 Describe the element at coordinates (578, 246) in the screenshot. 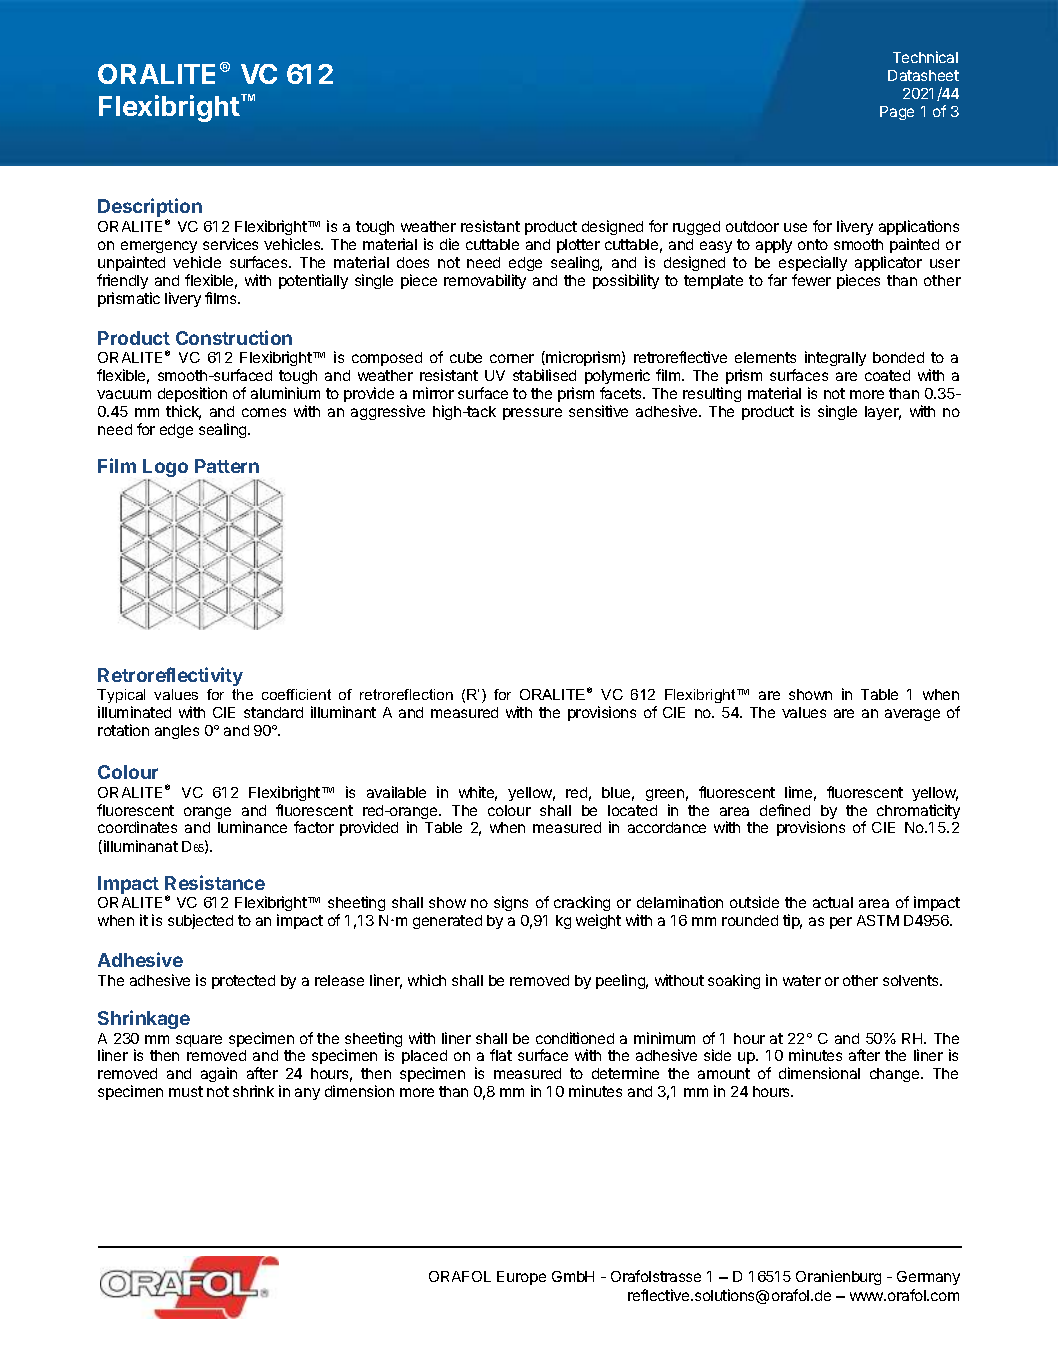

I see `plotter` at that location.
